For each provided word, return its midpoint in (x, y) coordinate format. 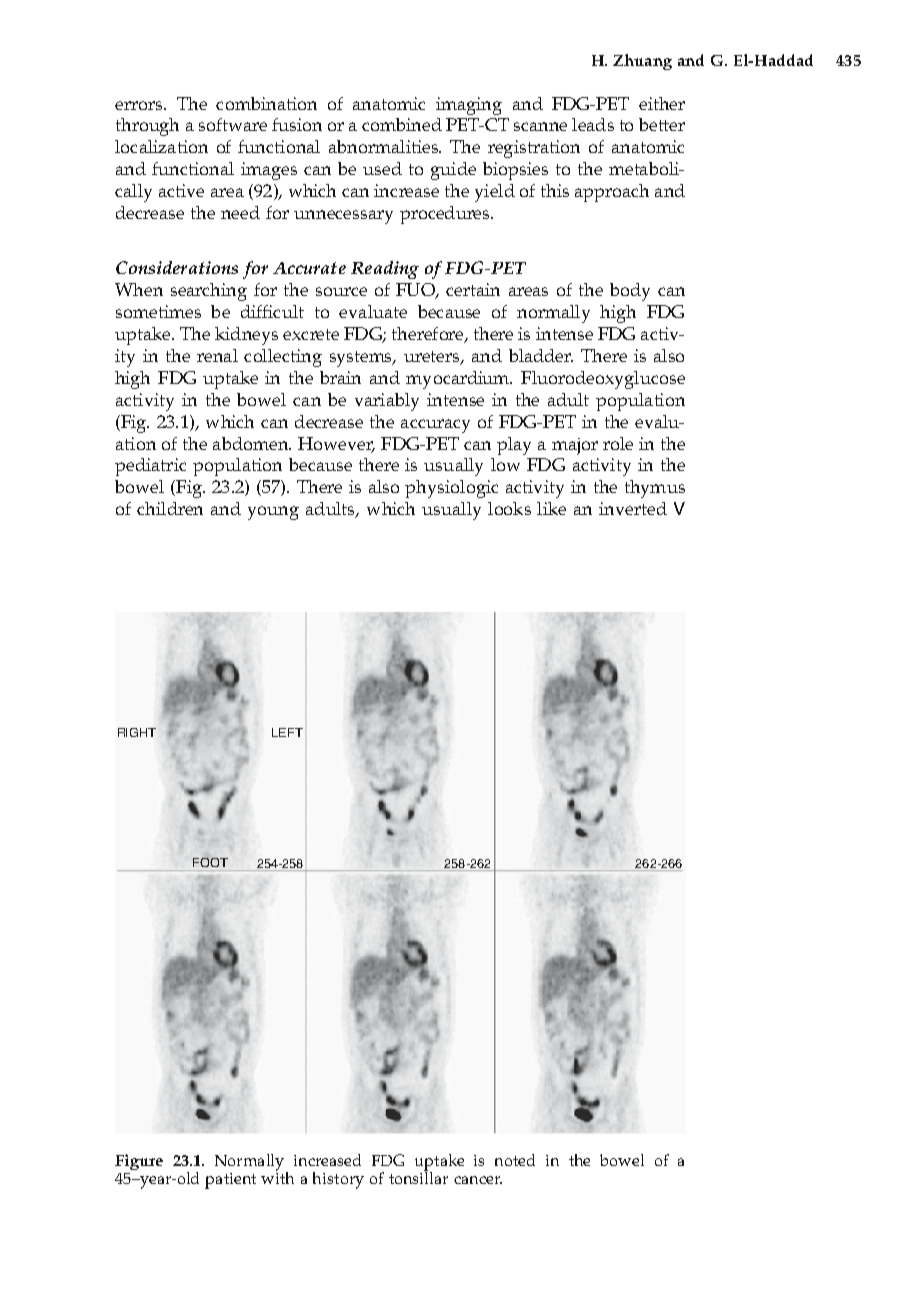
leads (593, 124)
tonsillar (418, 1177)
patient (230, 1181)
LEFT (287, 732)
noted (515, 1160)
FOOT (210, 862)
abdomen (252, 443)
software (233, 124)
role (618, 443)
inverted (633, 508)
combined (402, 124)
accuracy (435, 426)
